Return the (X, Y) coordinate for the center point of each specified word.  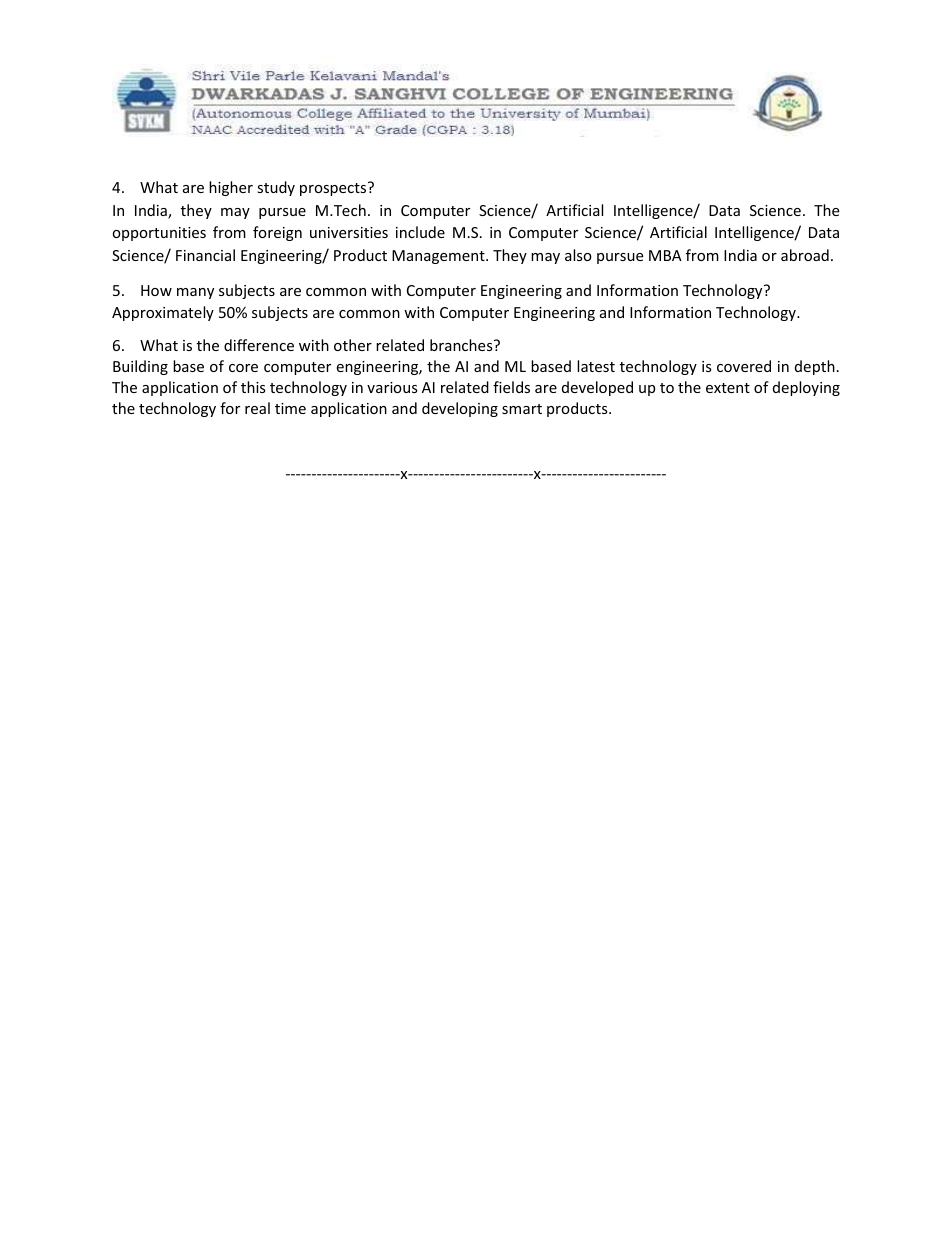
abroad (805, 255)
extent (728, 388)
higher (231, 188)
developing (460, 409)
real (257, 408)
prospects (334, 189)
